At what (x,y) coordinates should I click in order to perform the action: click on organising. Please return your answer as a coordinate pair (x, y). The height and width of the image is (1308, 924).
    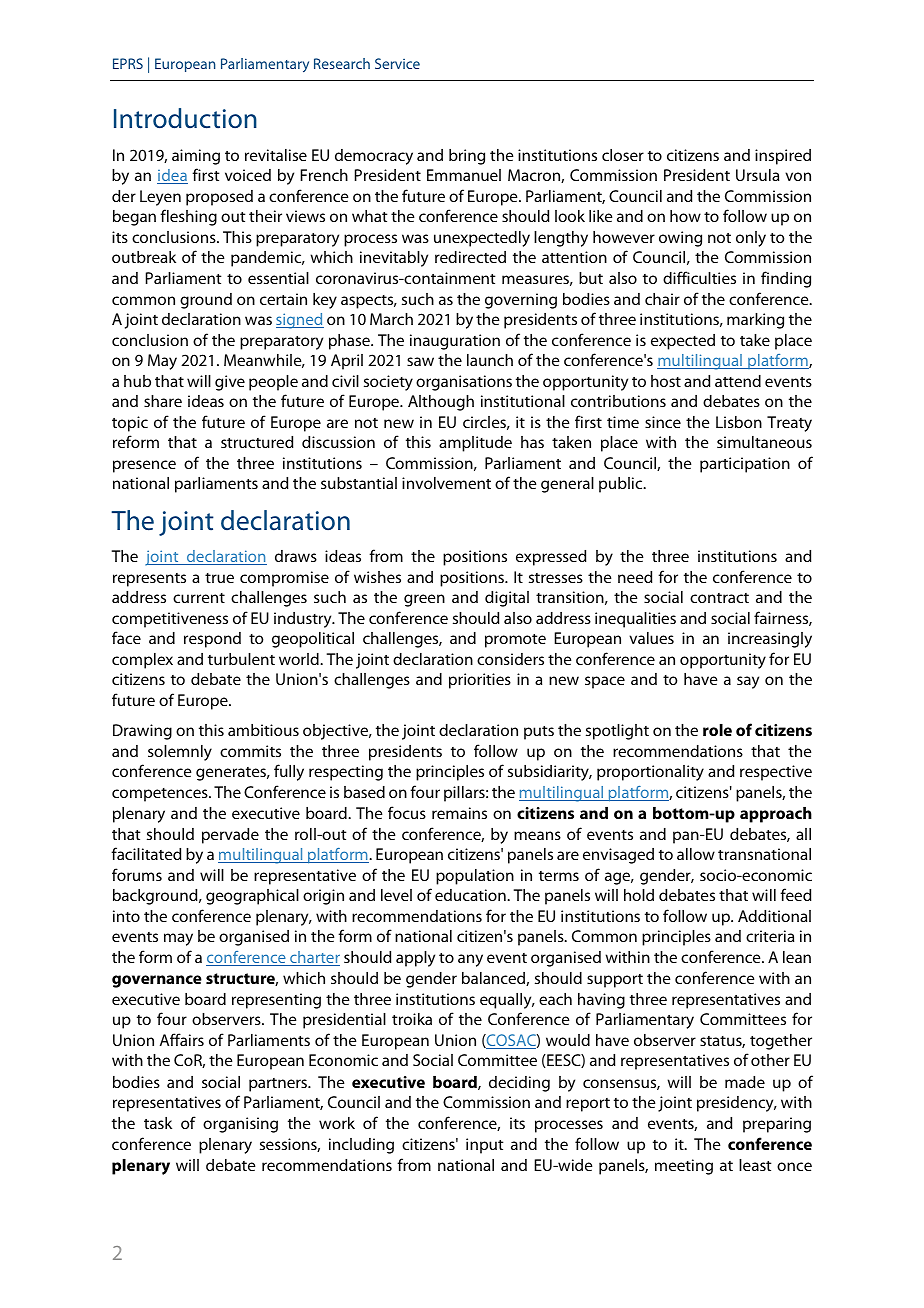
    Looking at the image, I should click on (240, 1125).
